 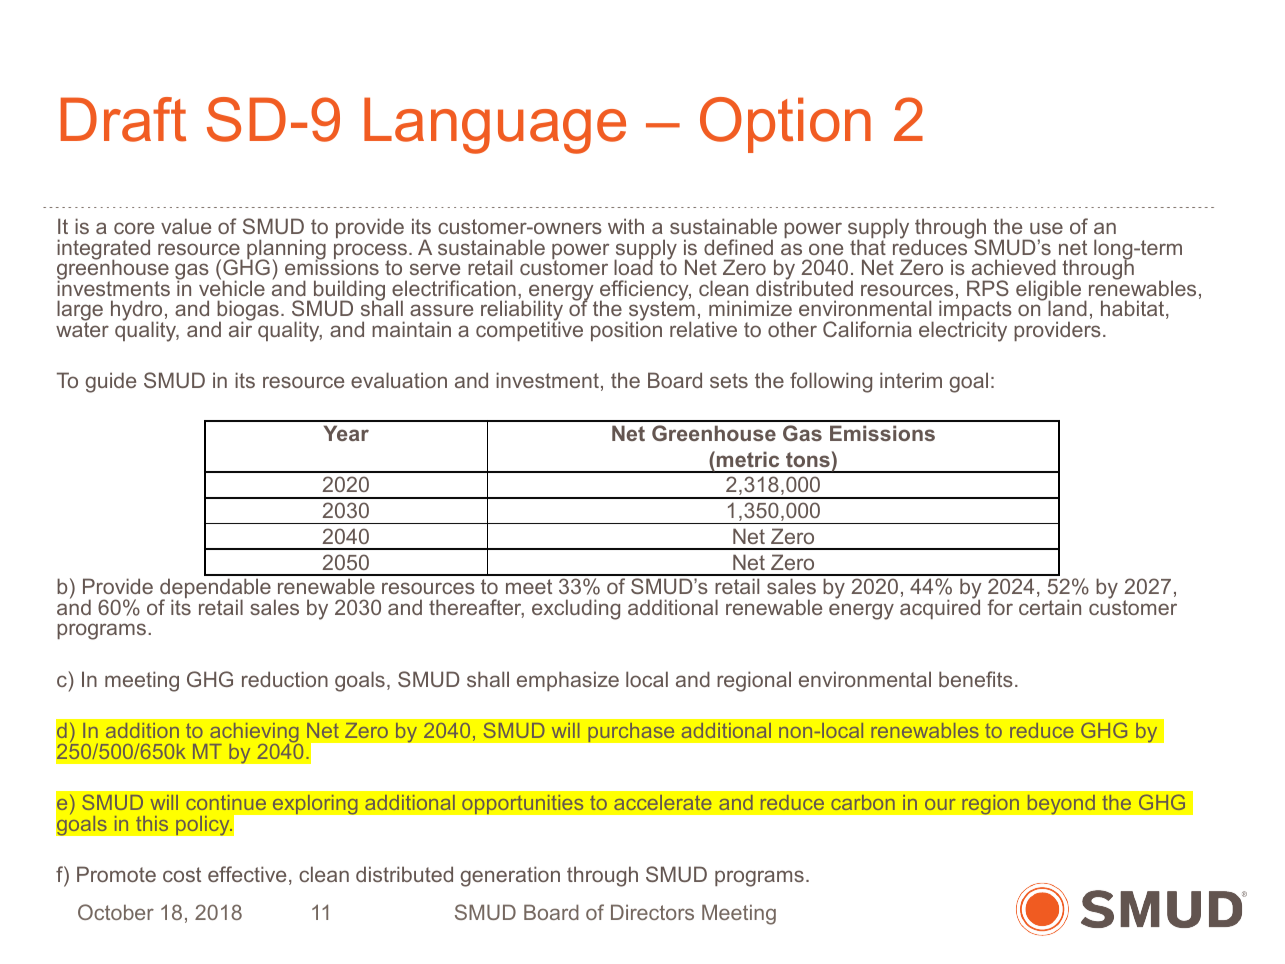 I want to click on benefits, so click(x=976, y=679).
